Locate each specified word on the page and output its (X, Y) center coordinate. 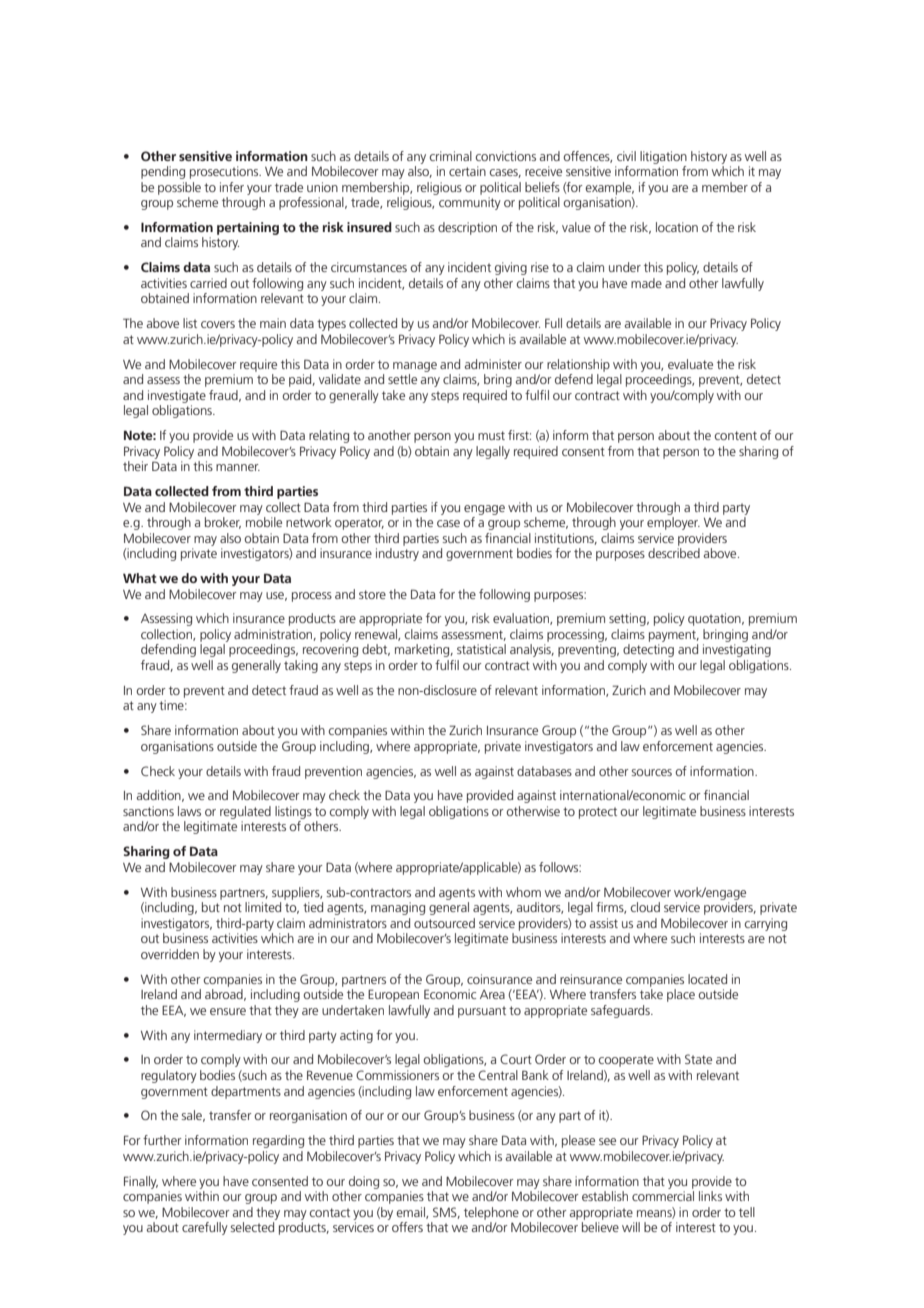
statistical (481, 649)
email (411, 1213)
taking (301, 666)
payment (674, 636)
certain (467, 171)
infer (232, 187)
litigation (663, 157)
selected (252, 1227)
